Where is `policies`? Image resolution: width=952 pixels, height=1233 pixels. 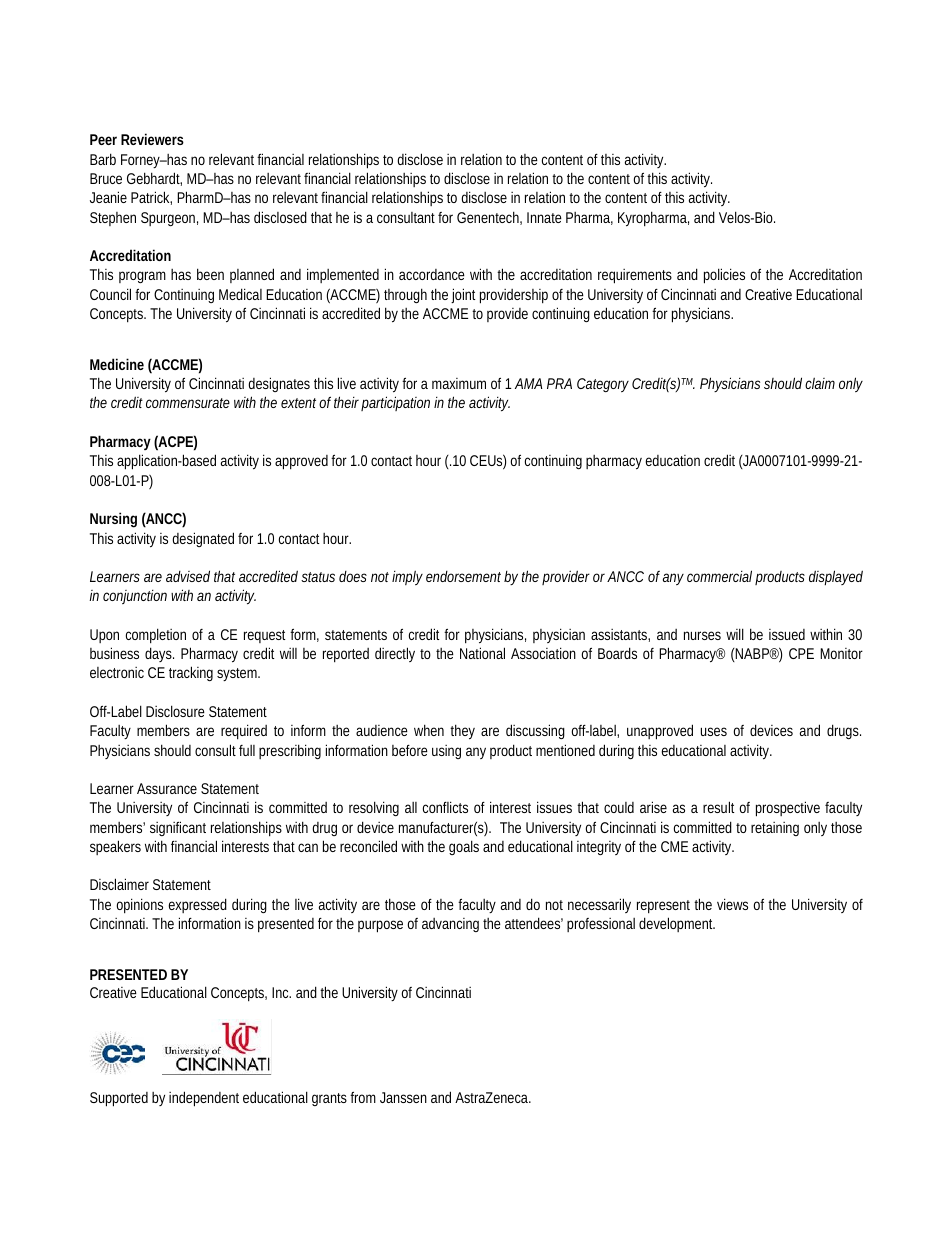 policies is located at coordinates (724, 276).
